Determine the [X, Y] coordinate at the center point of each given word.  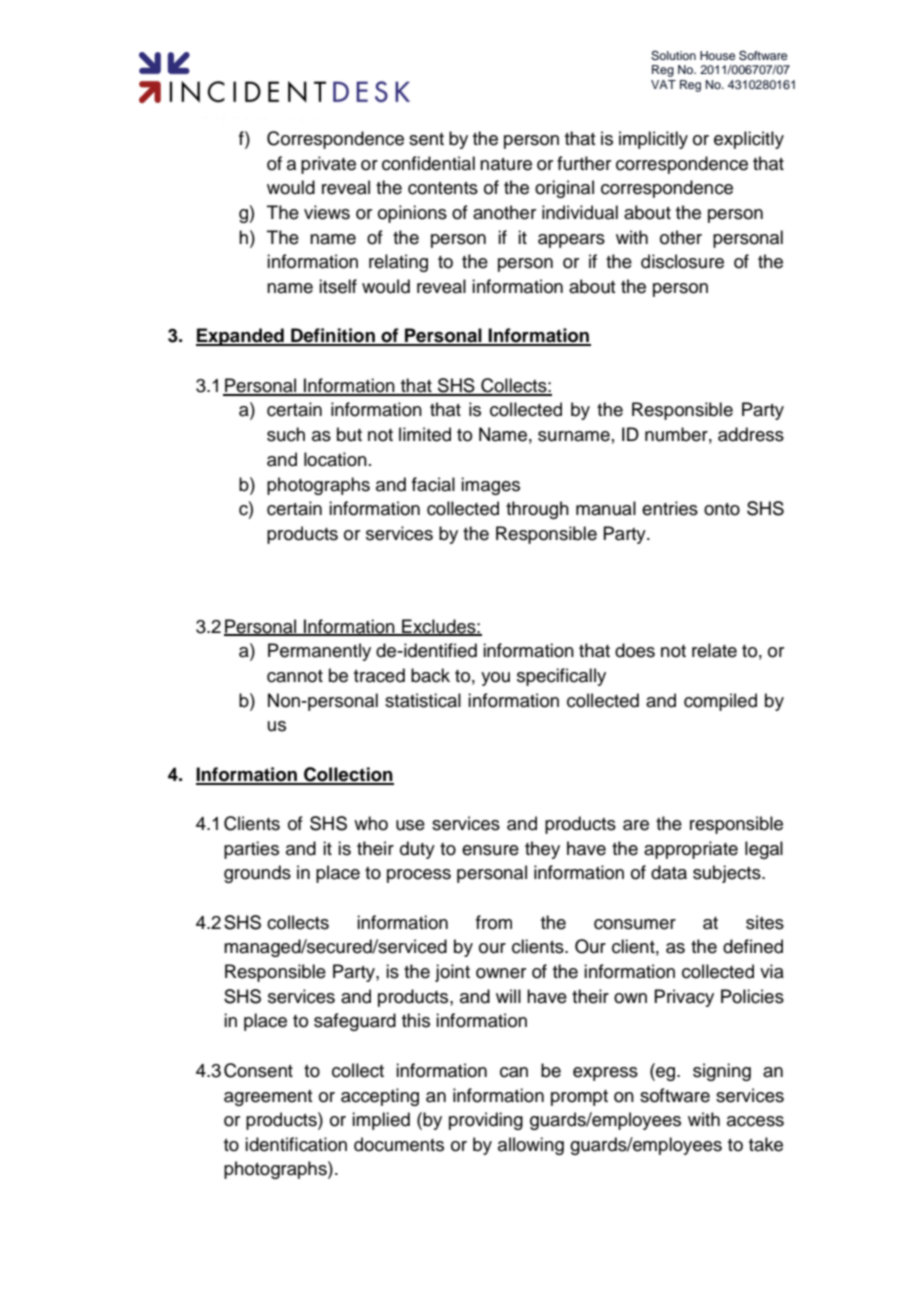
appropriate [691, 850]
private [328, 165]
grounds [257, 874]
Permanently [319, 652]
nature [506, 164]
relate [714, 650]
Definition [333, 336]
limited [425, 434]
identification [296, 1144]
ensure [490, 850]
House [717, 55]
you [495, 679]
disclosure [682, 261]
